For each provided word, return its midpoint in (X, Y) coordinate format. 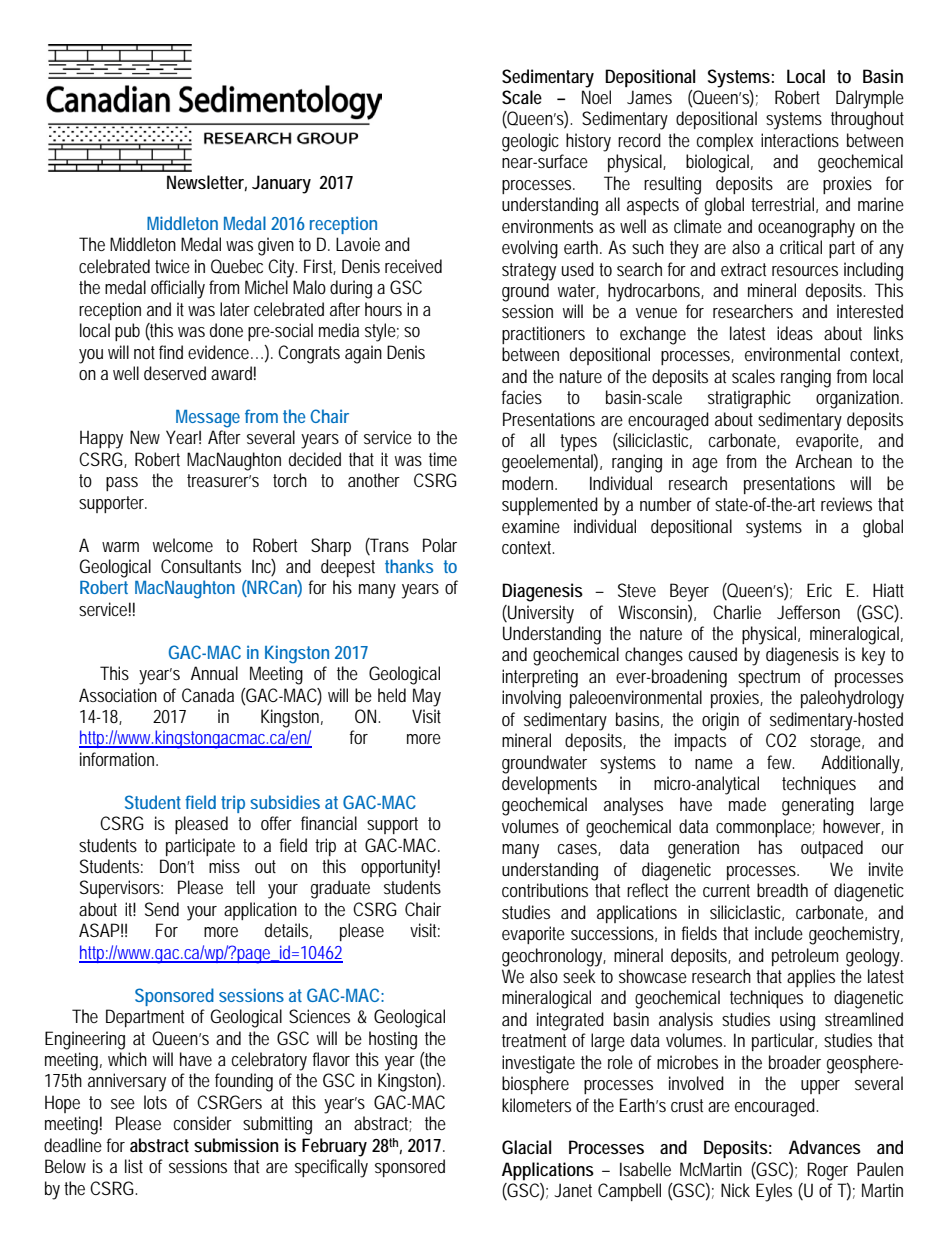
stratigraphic (749, 399)
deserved (175, 373)
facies (521, 397)
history (588, 142)
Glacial (526, 1147)
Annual (214, 673)
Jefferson (808, 612)
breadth (782, 890)
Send (162, 909)
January (281, 184)
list (134, 1166)
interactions (800, 140)
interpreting (540, 678)
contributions (545, 890)
